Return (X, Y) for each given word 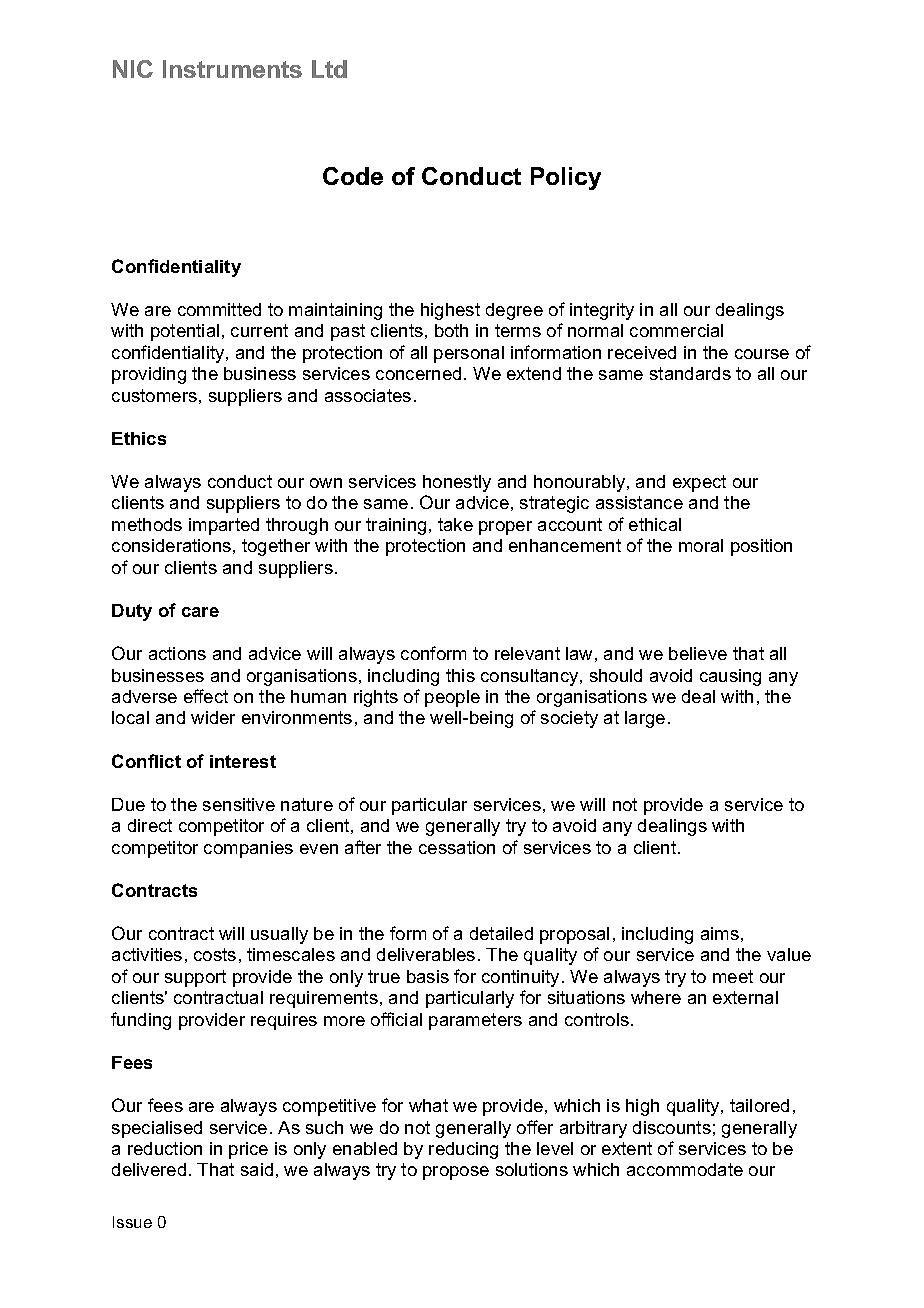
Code (353, 176)
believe (698, 653)
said (257, 1169)
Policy (566, 178)
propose (456, 1173)
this (460, 675)
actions (177, 653)
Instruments (232, 69)
